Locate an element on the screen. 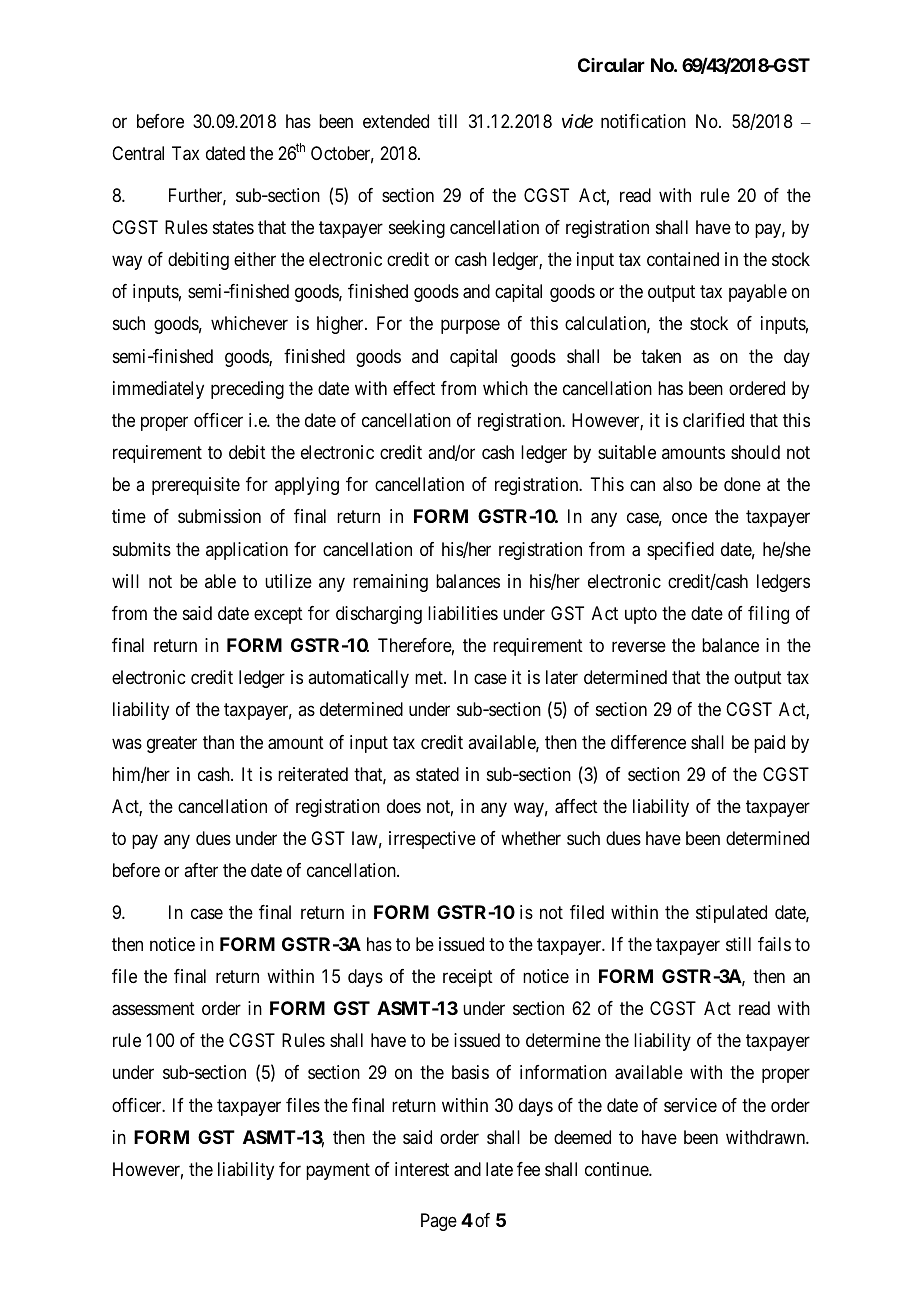  Central is located at coordinates (138, 153).
